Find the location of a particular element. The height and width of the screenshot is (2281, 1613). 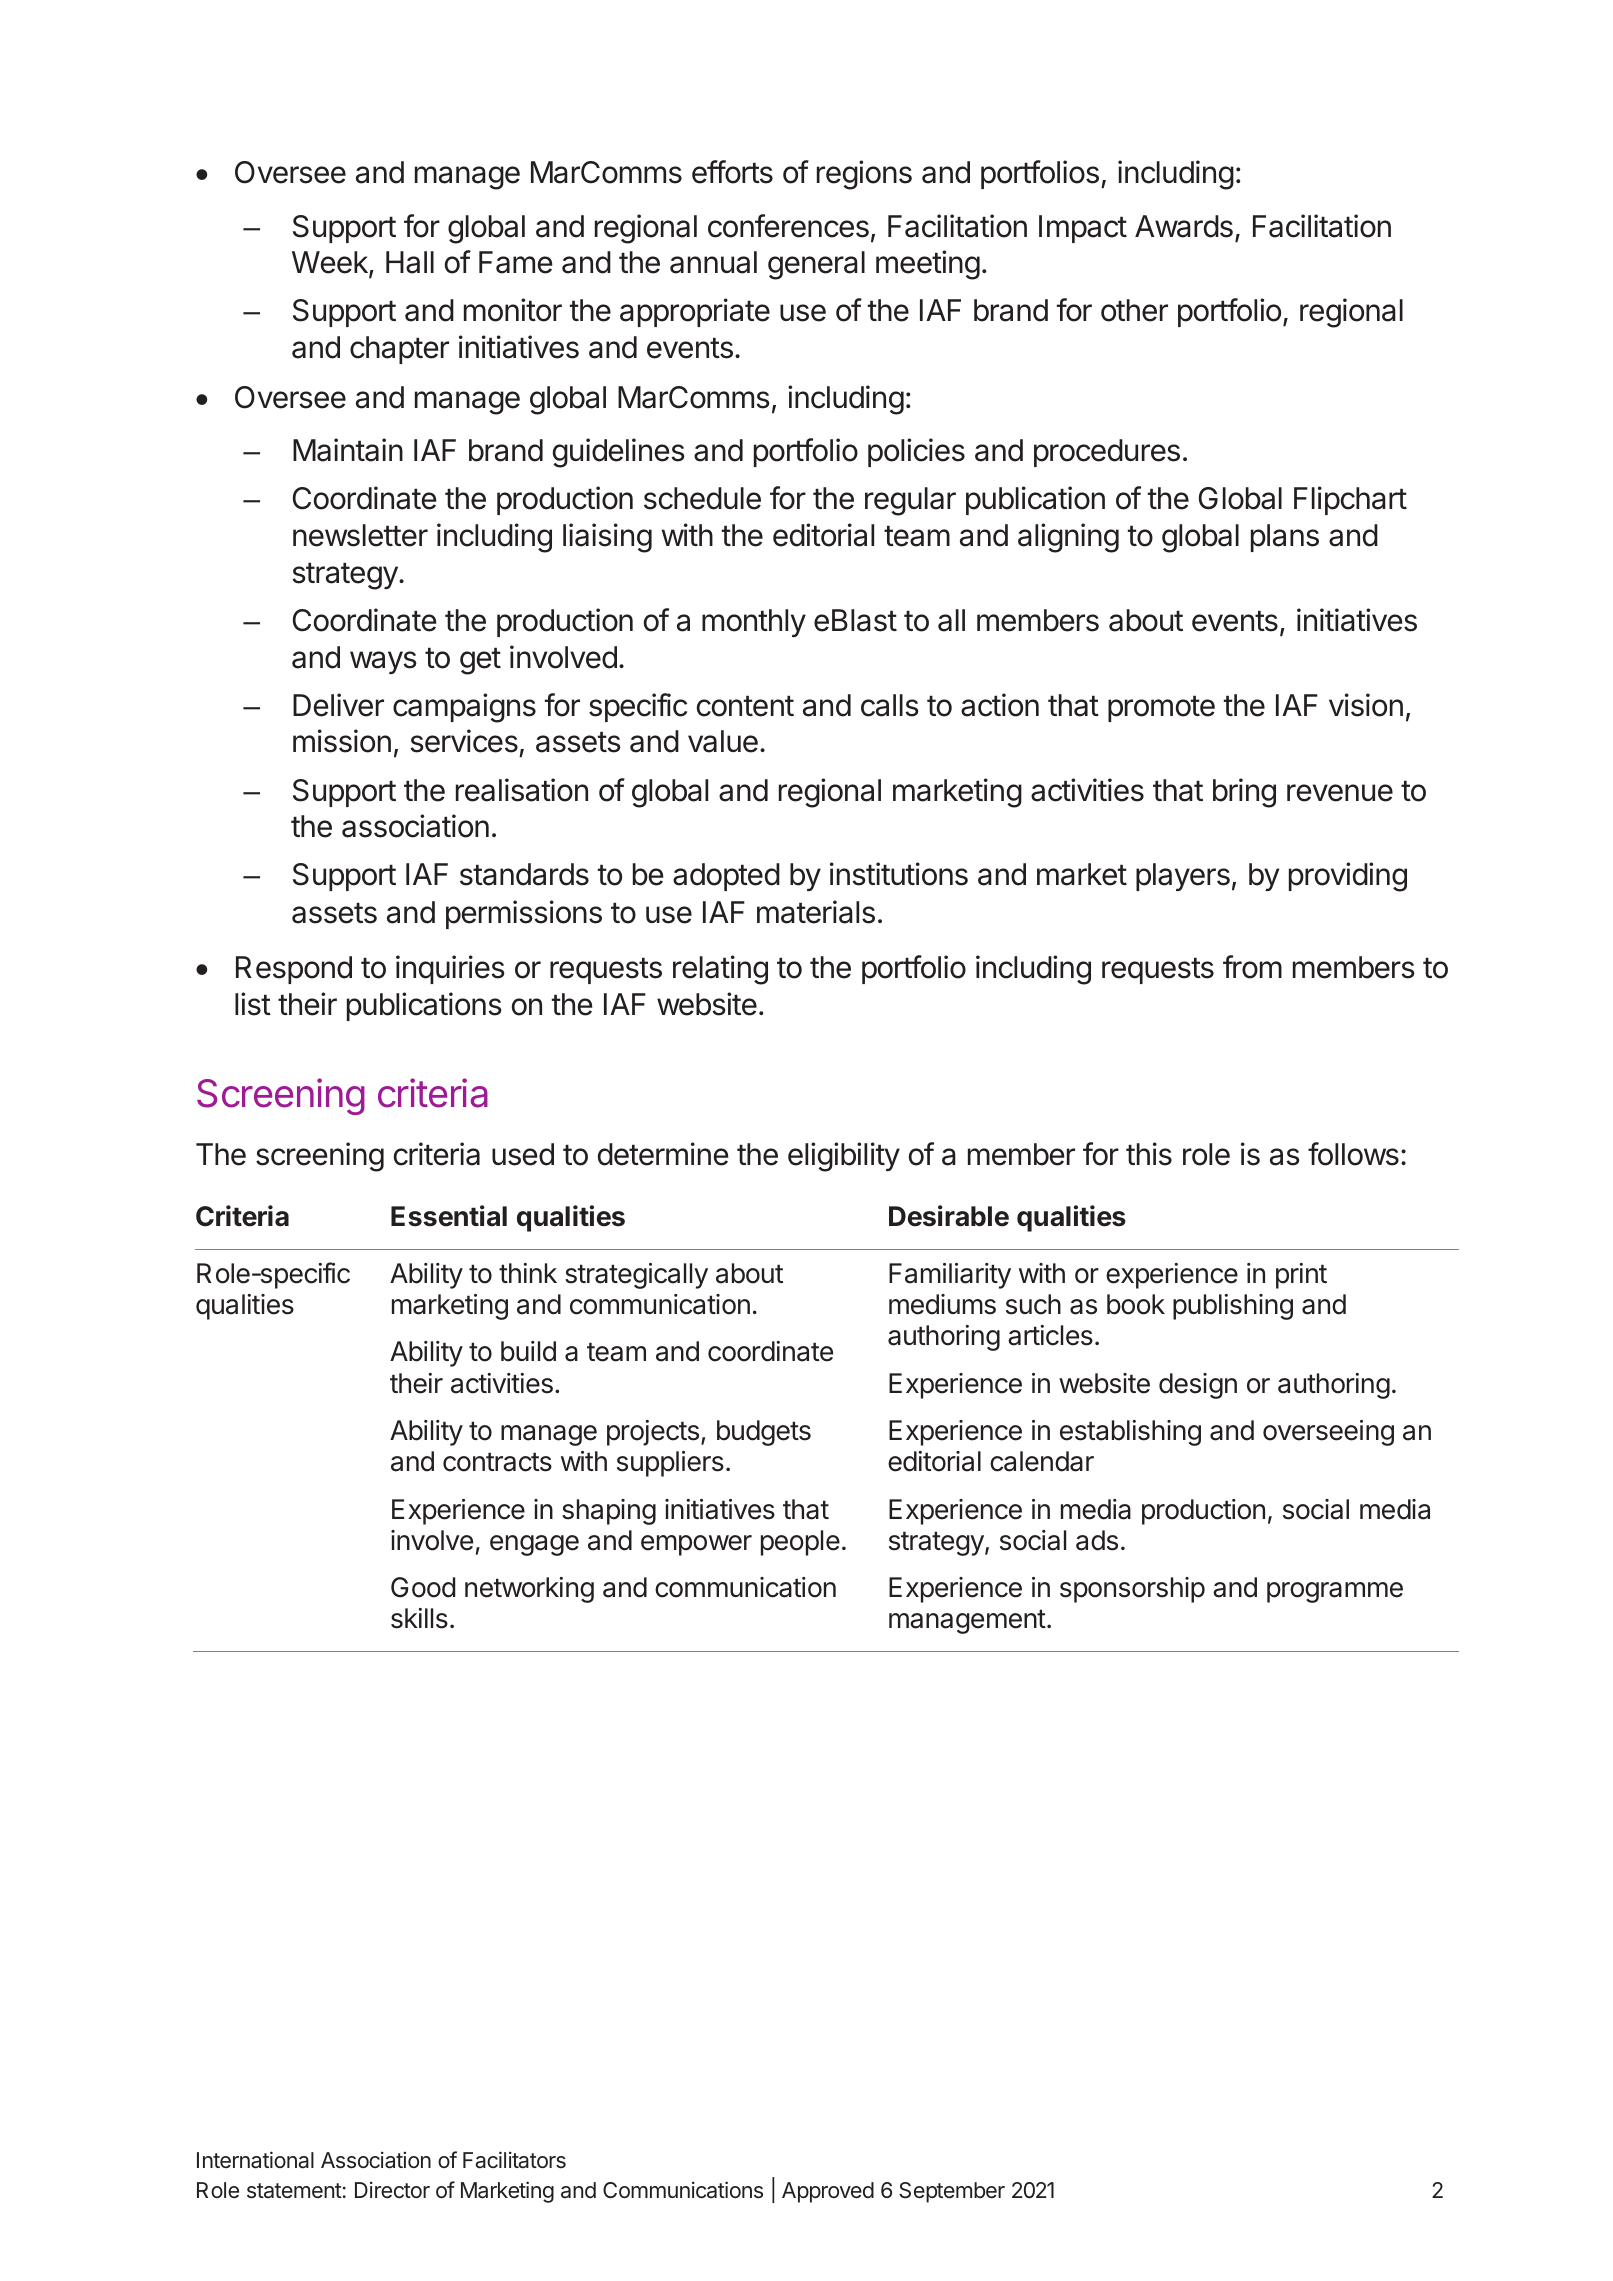

skills is located at coordinates (419, 1618).
